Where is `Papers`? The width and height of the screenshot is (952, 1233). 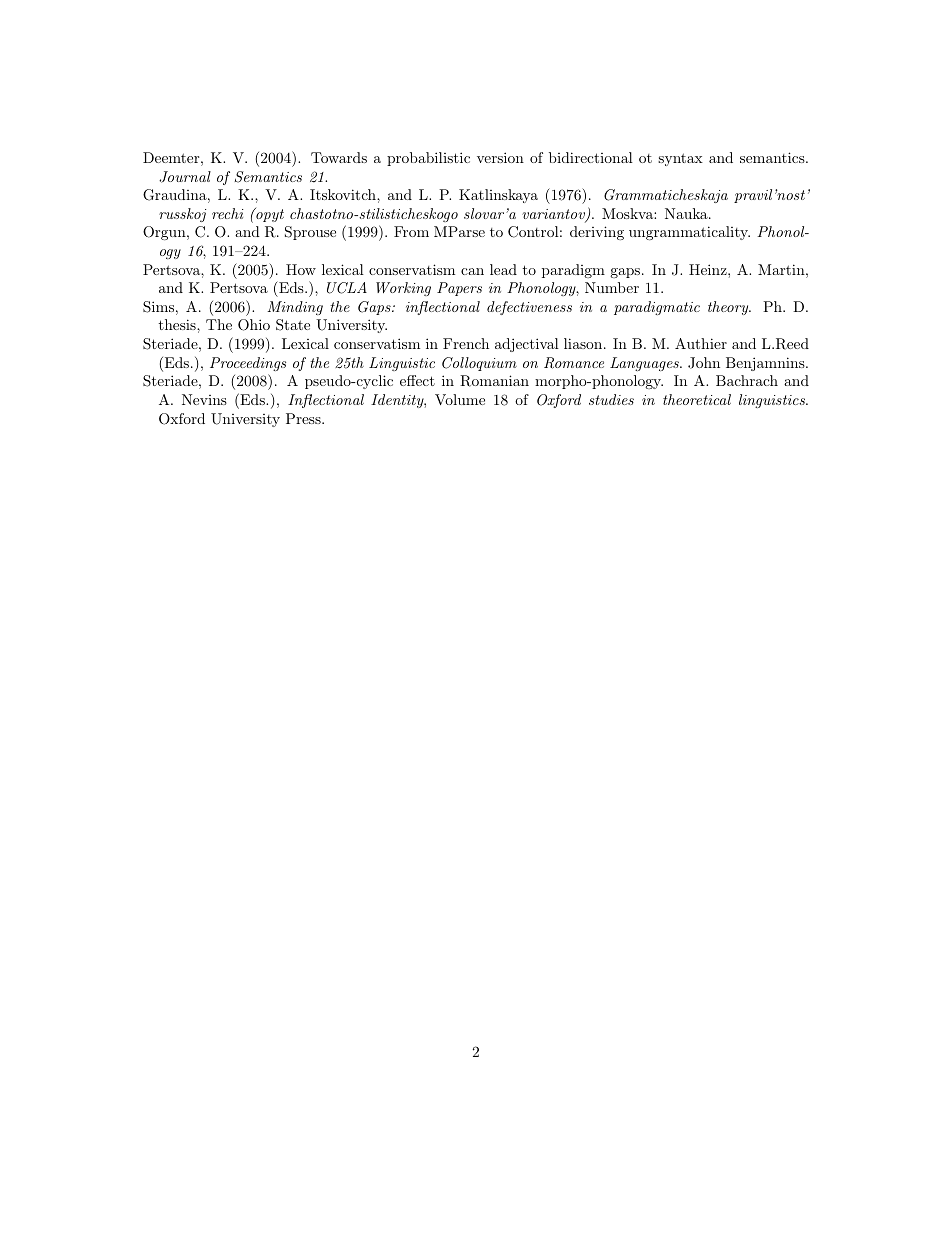
Papers is located at coordinates (459, 289).
